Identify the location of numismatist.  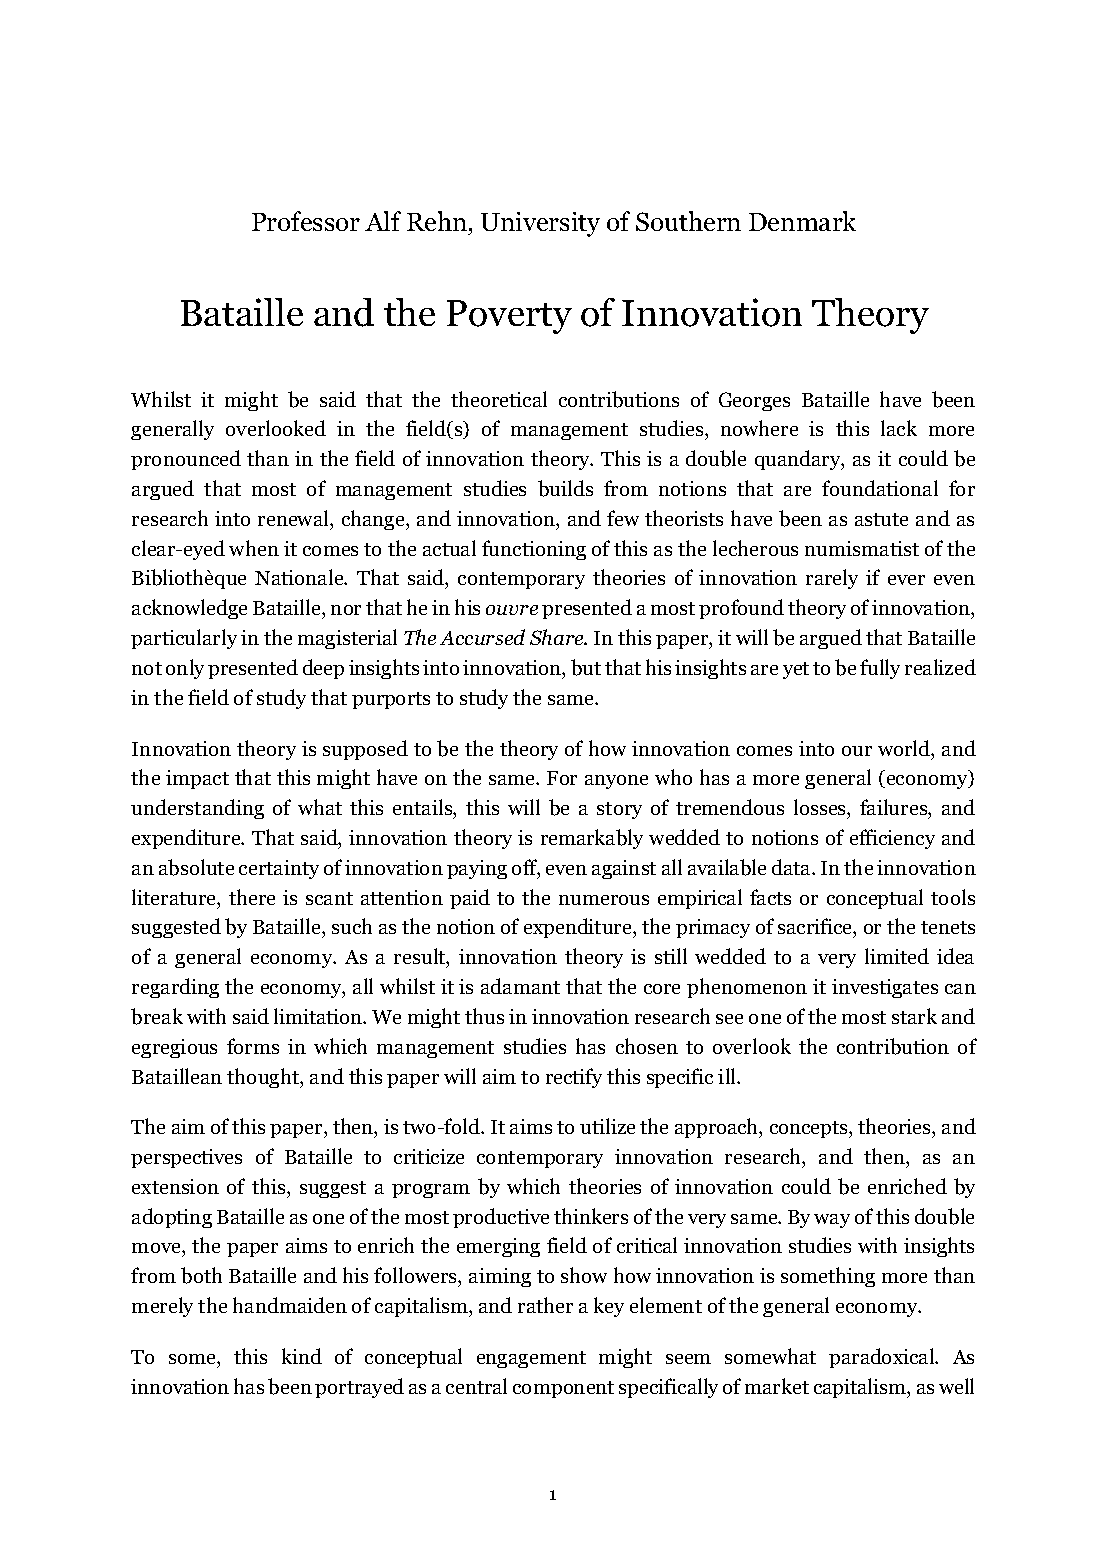
(862, 548).
